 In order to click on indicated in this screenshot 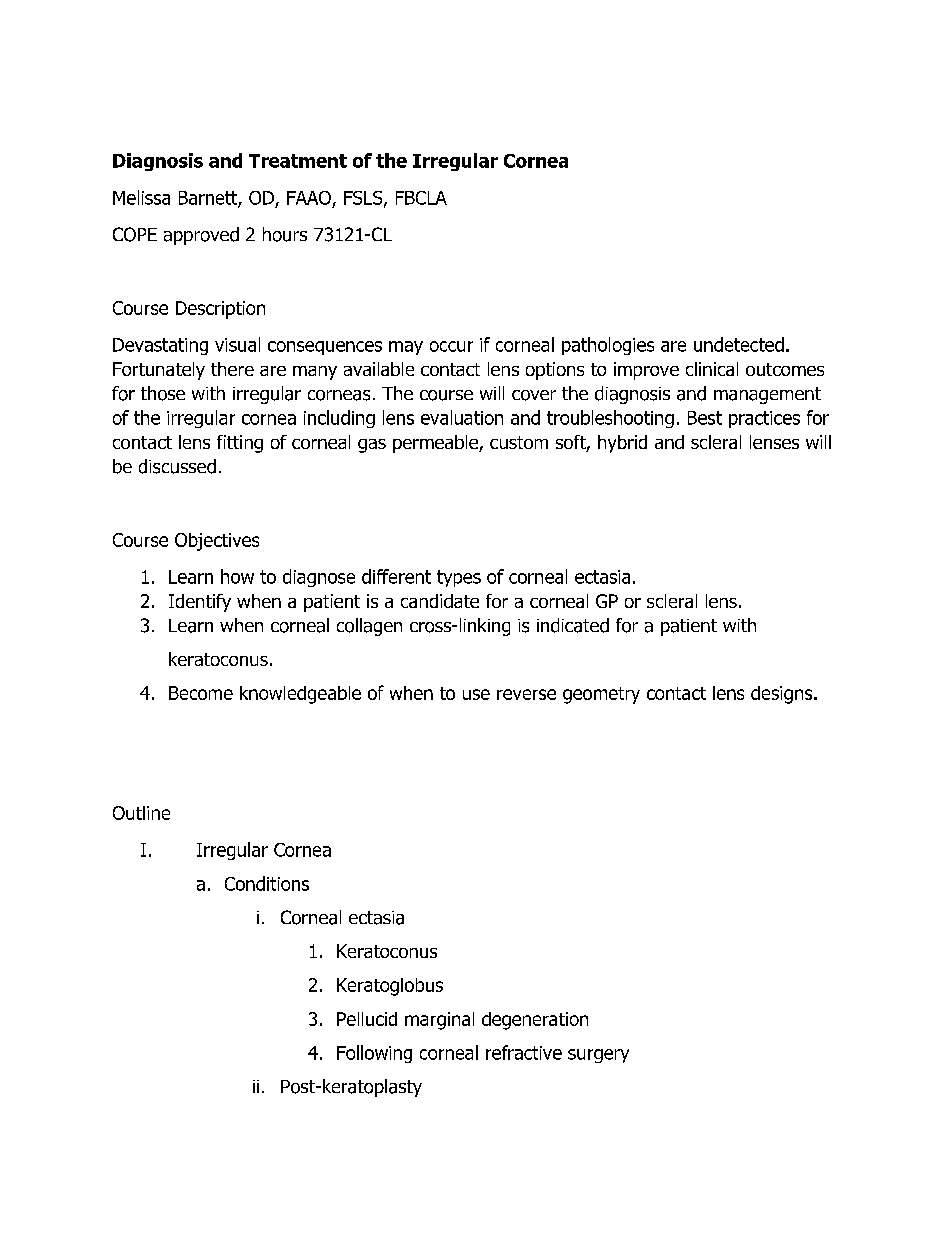, I will do `click(573, 625)`.
